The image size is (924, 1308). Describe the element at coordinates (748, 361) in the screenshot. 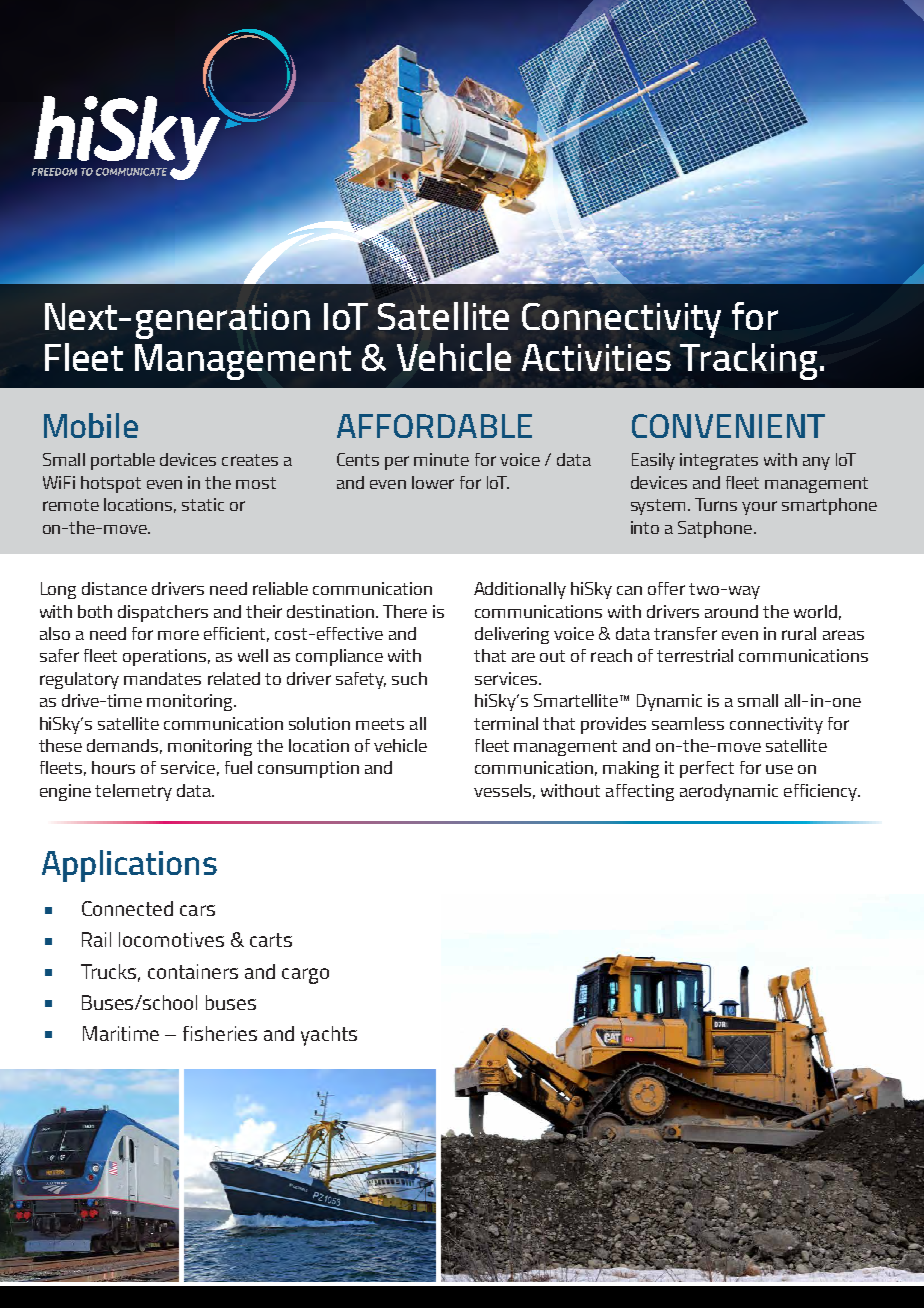

I see `Tracking` at that location.
